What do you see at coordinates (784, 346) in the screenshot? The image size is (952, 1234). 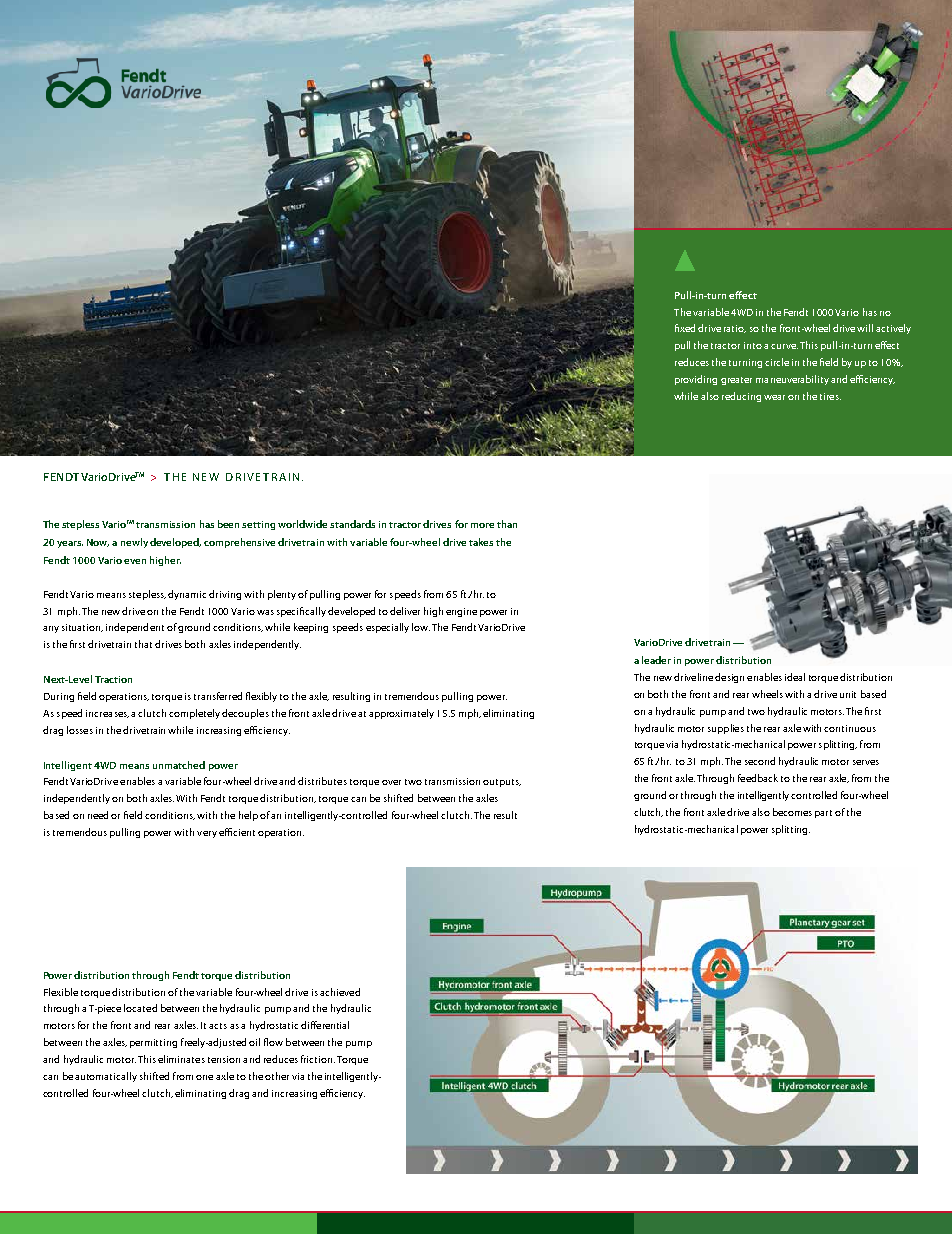 I see `curve` at bounding box center [784, 346].
